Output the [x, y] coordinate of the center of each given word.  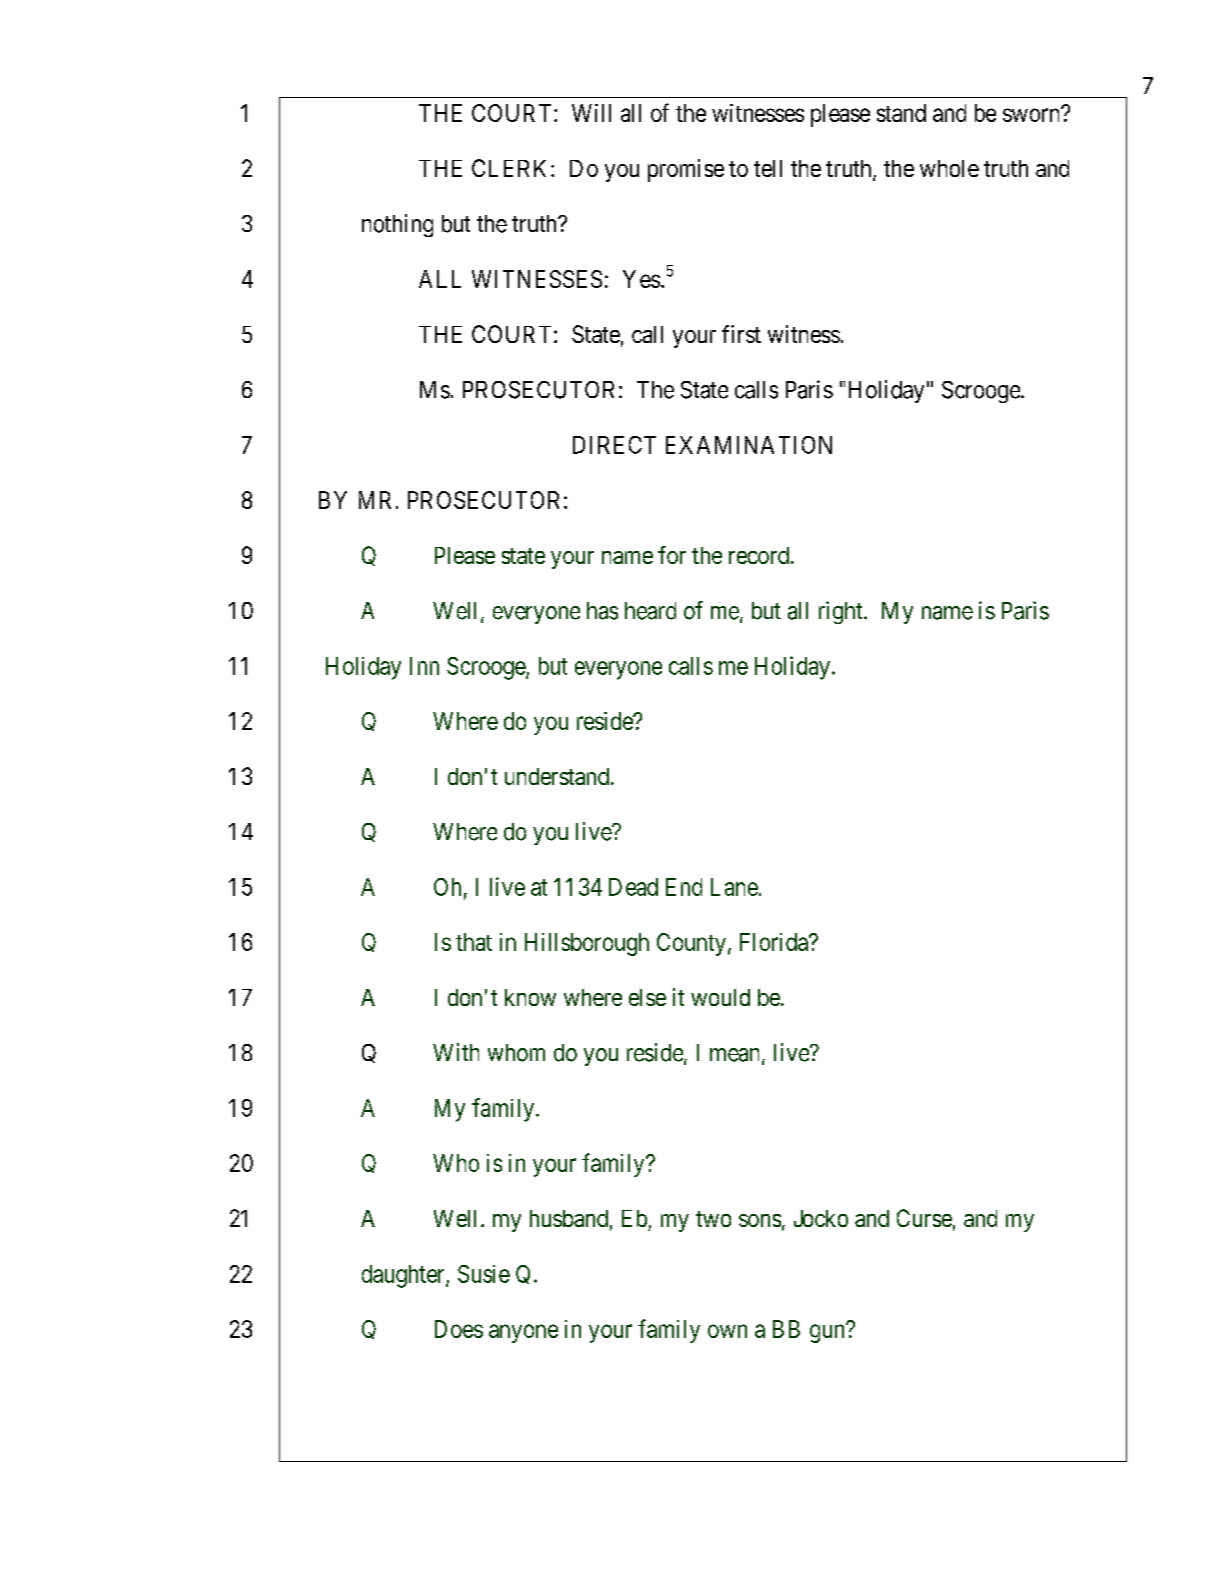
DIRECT [614, 445]
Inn [424, 666]
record [759, 555]
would [720, 997]
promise [686, 170]
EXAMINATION [749, 445]
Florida [775, 942]
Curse [924, 1218]
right [842, 612]
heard [650, 611]
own [727, 1331]
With [456, 1052]
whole [949, 168]
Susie [484, 1274]
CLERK [512, 168]
